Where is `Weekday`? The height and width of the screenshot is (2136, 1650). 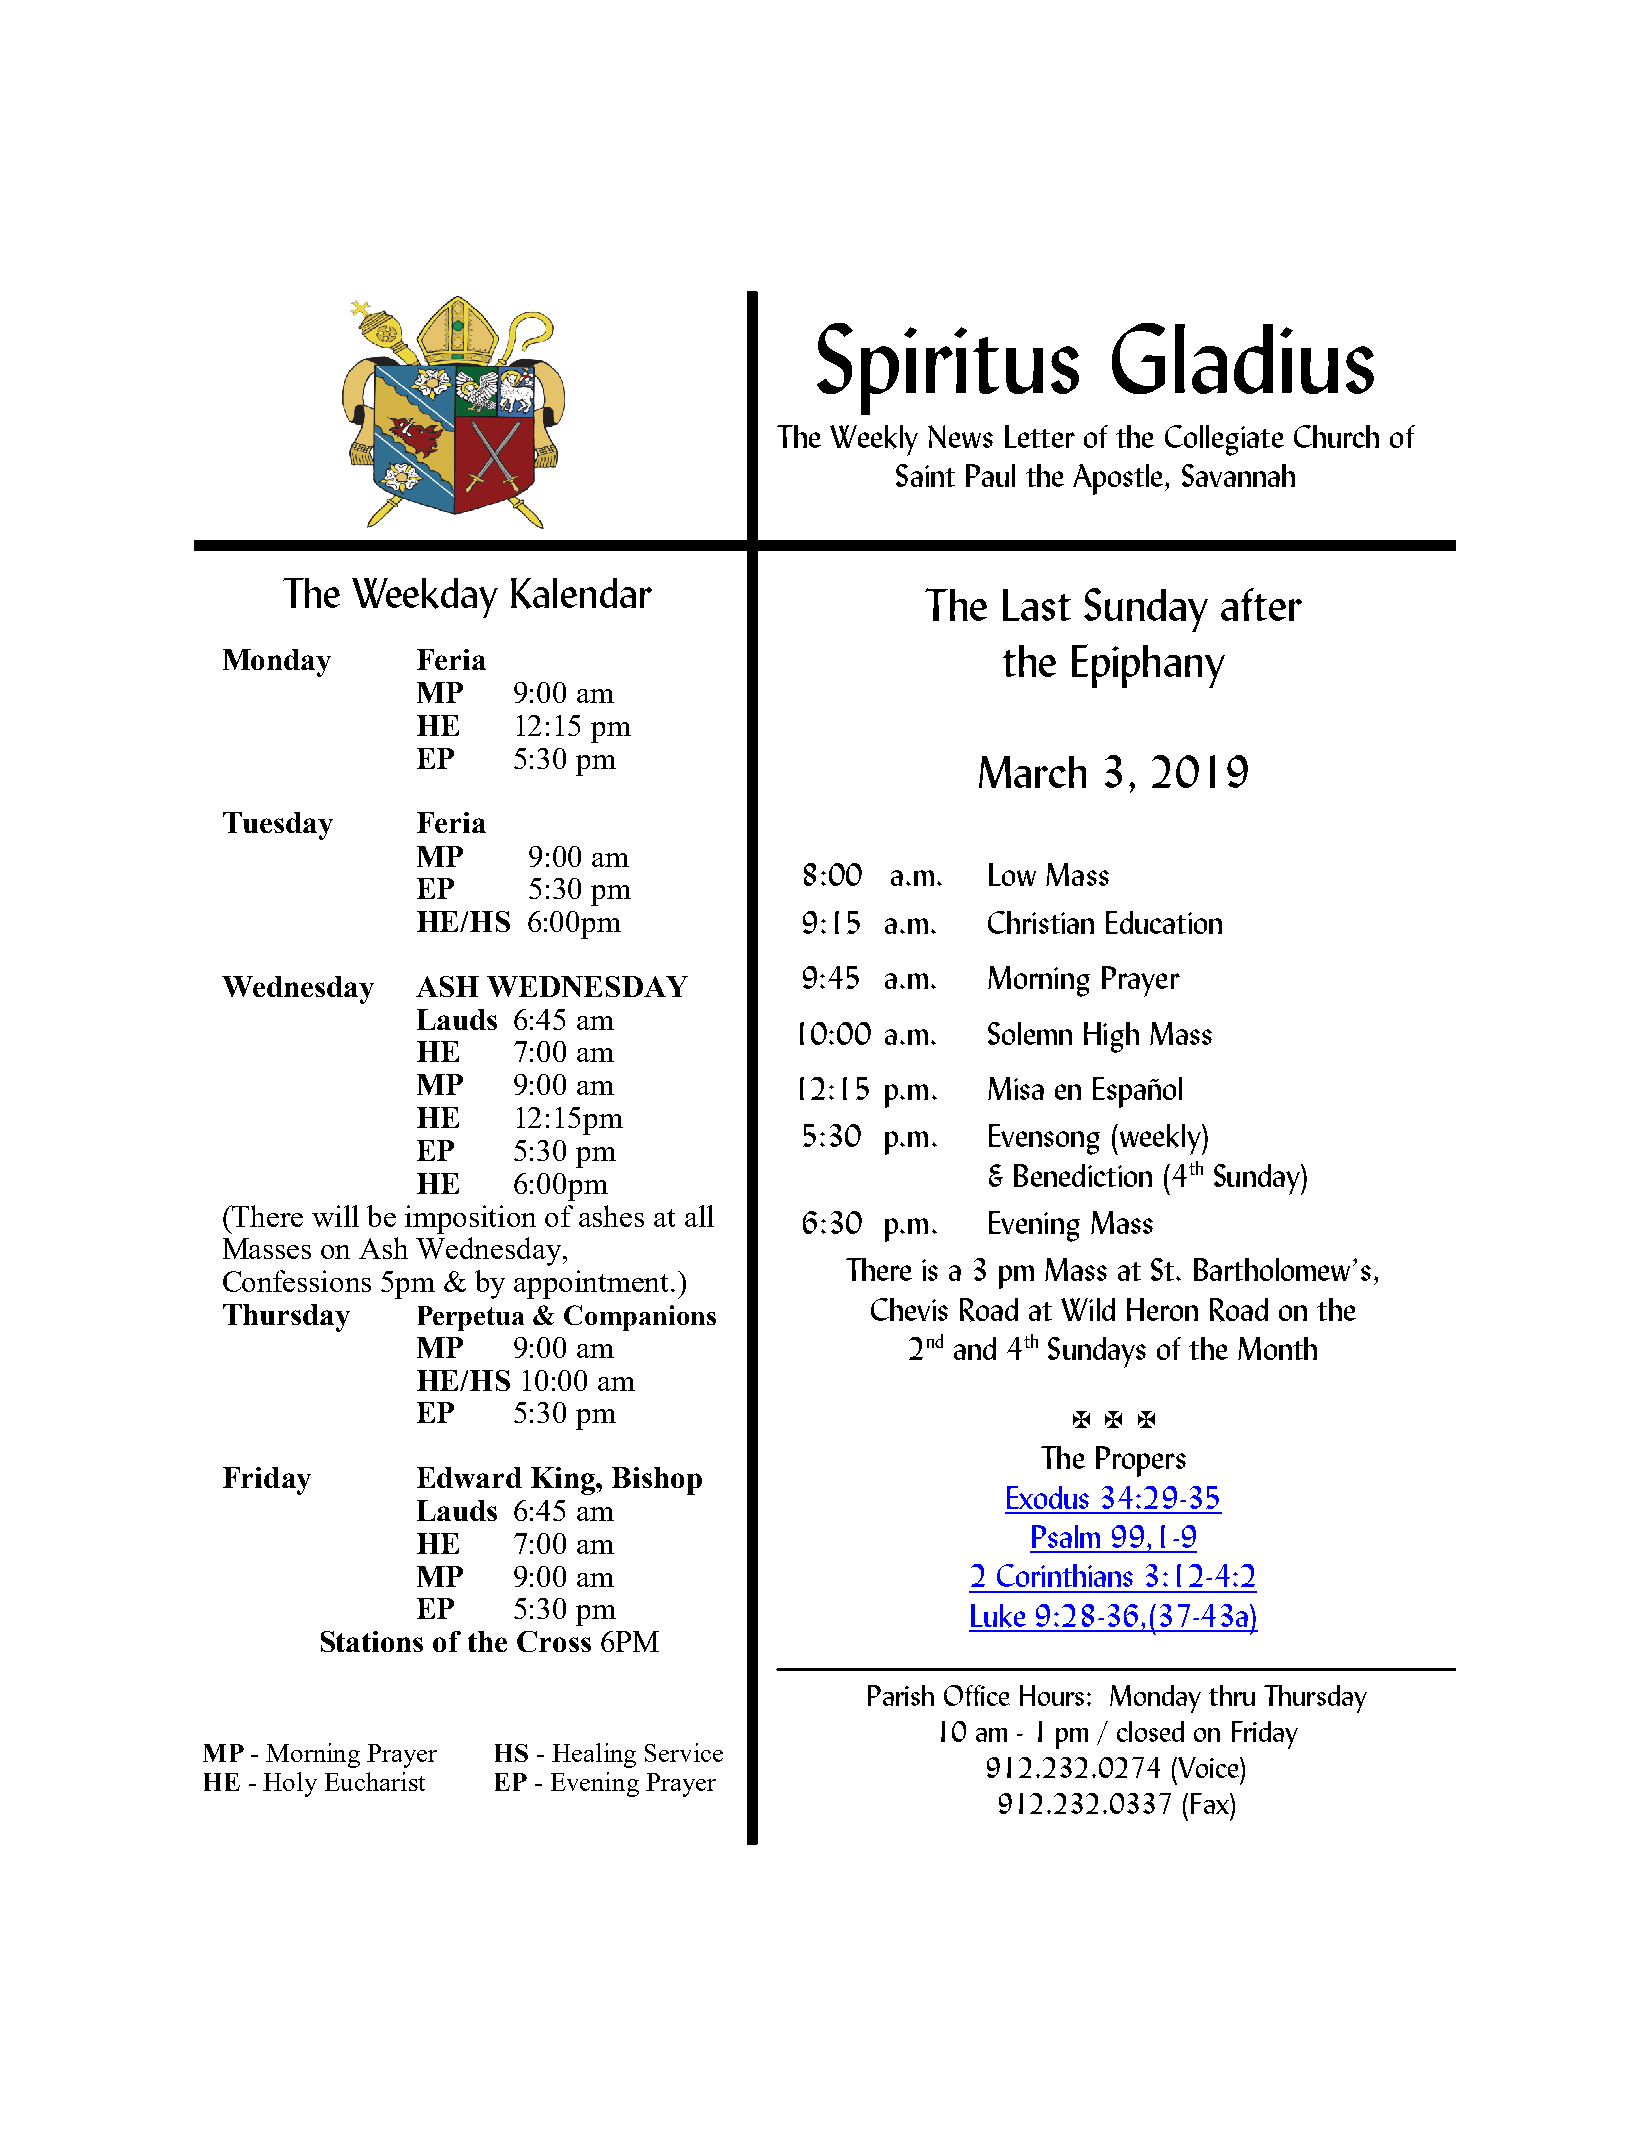
Weekday is located at coordinates (425, 598).
